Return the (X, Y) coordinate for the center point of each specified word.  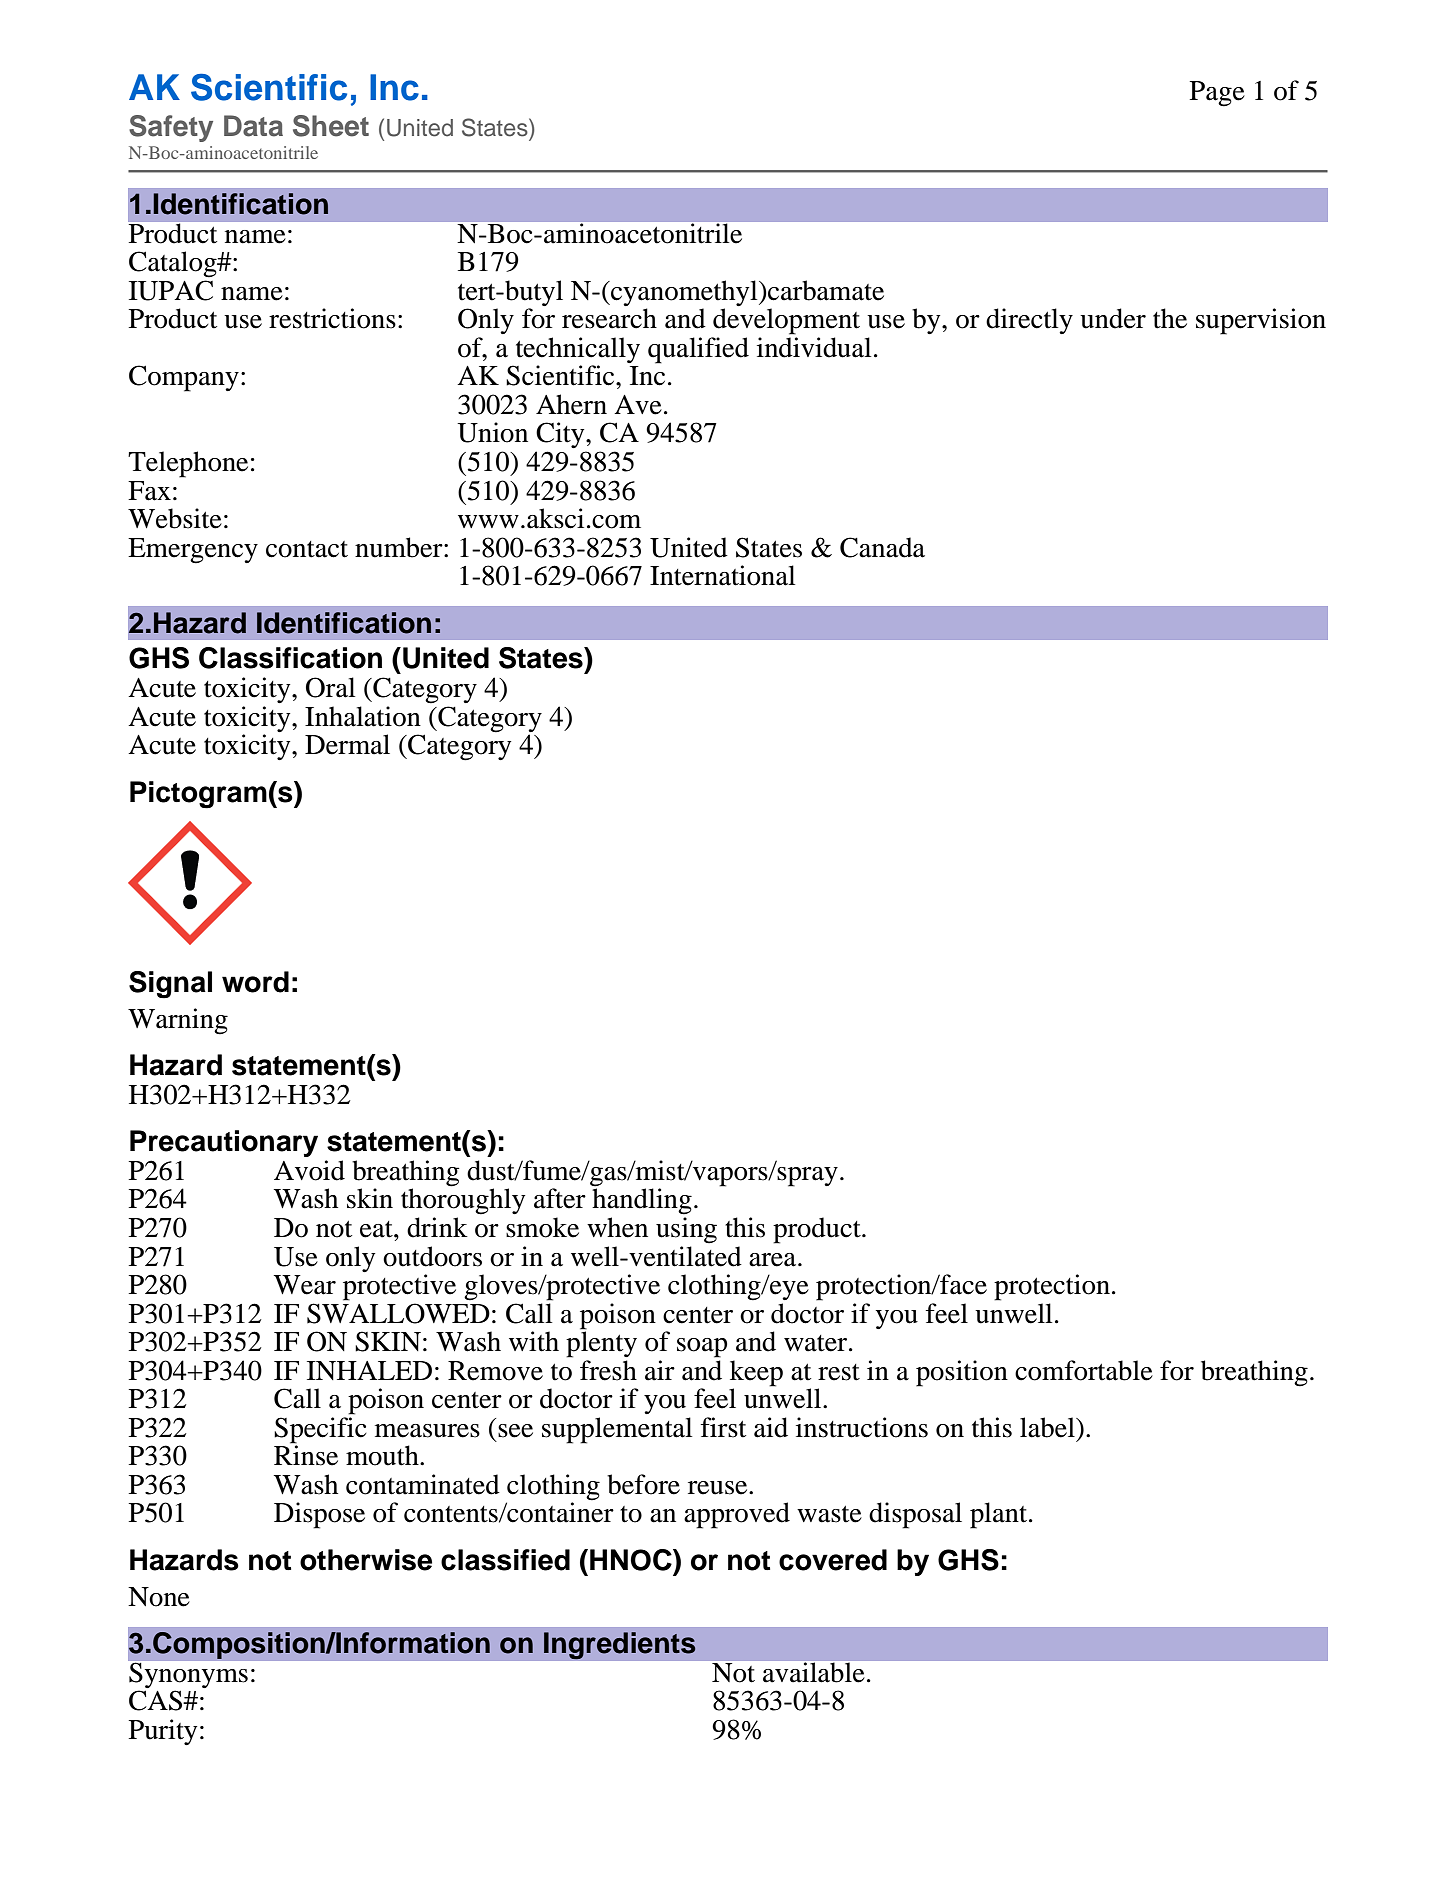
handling (642, 1200)
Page (1217, 94)
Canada (882, 547)
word (255, 982)
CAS (157, 1700)
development (786, 321)
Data (253, 126)
